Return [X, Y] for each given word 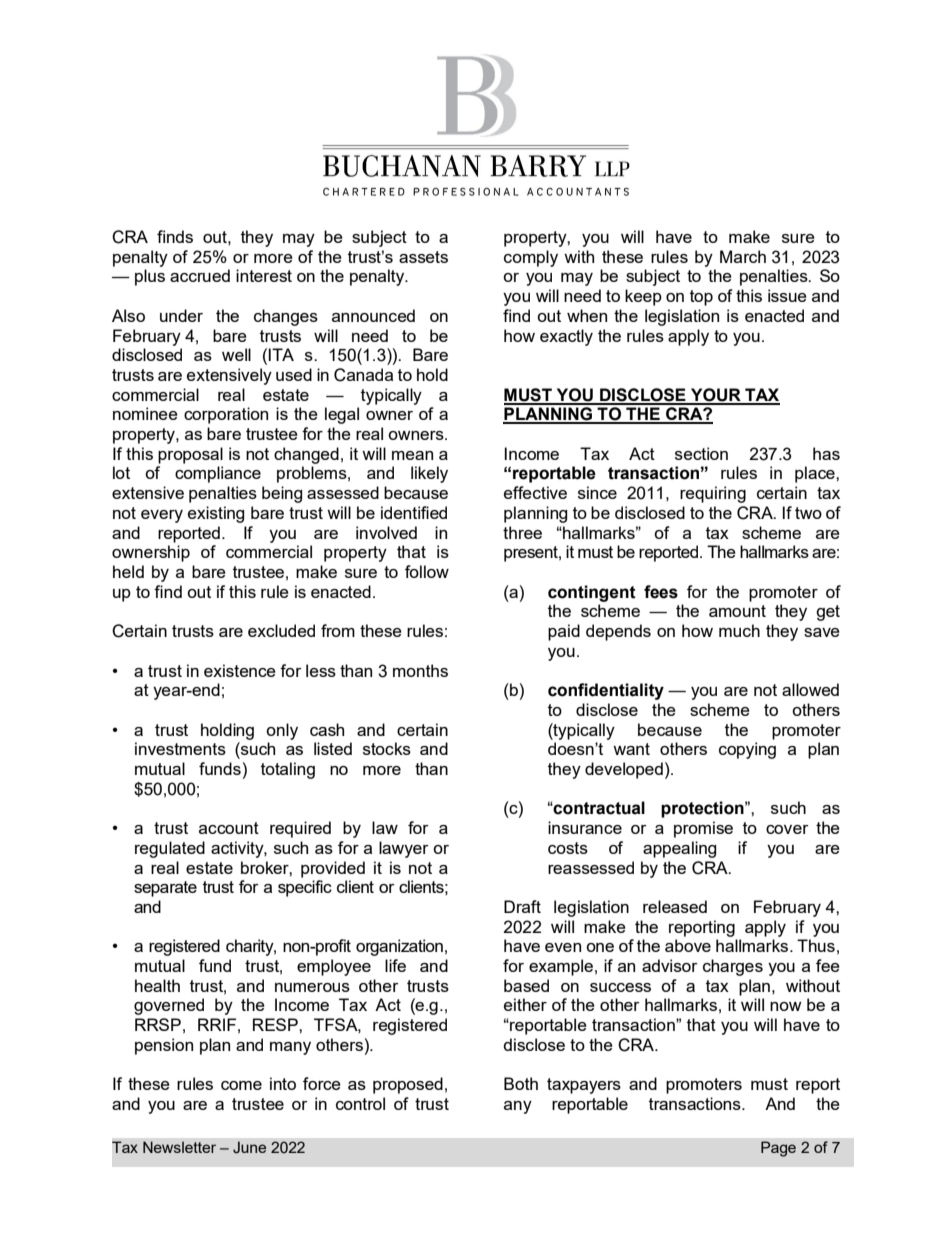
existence [240, 670]
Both [521, 1083]
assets [423, 257]
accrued [200, 275]
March [743, 256]
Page [778, 1149]
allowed [810, 689]
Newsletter [179, 1147]
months [420, 670]
